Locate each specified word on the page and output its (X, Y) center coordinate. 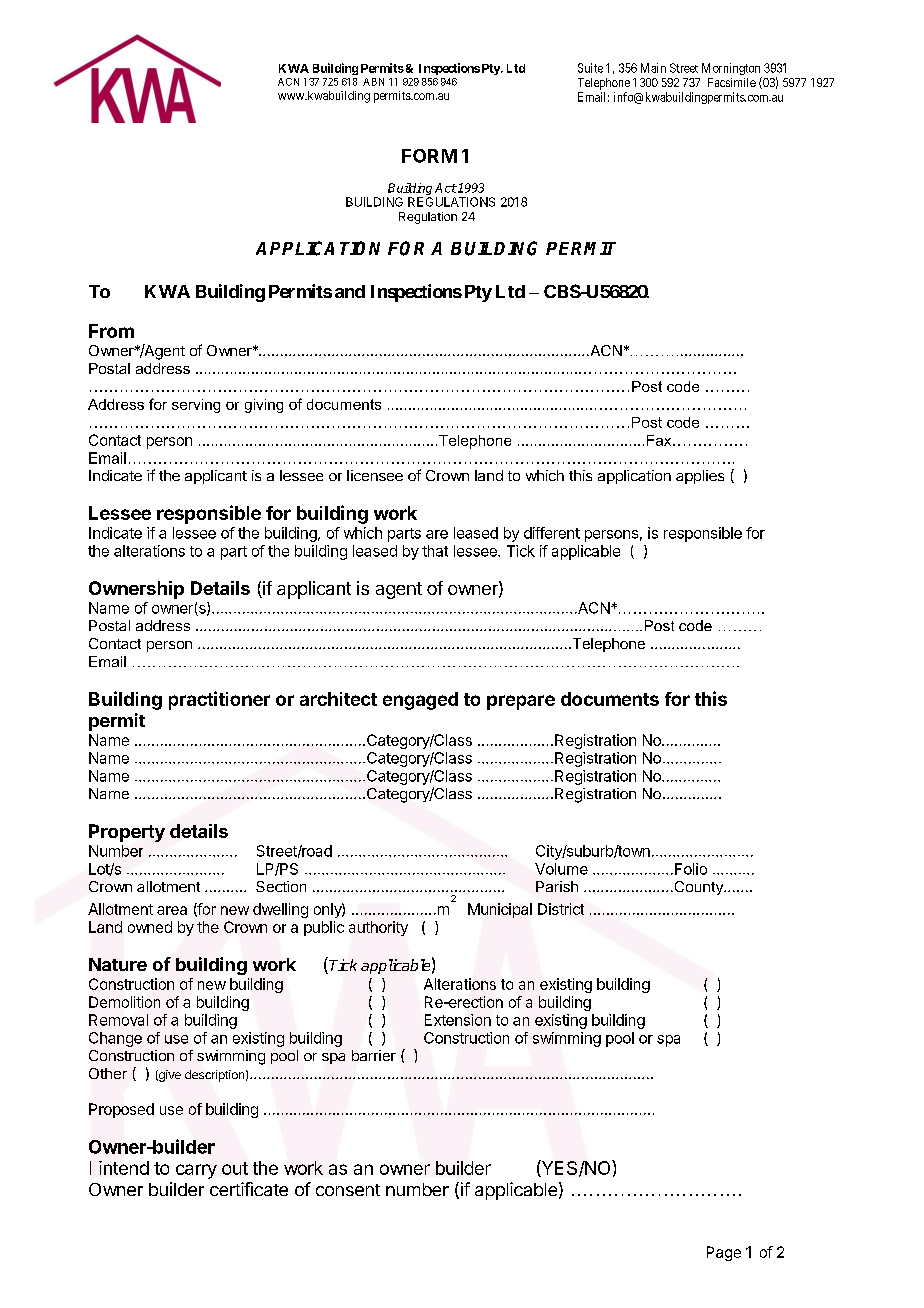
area (172, 910)
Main (653, 68)
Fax (660, 440)
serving (196, 406)
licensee (375, 475)
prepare (521, 702)
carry (196, 1171)
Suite (590, 68)
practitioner (219, 700)
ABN (373, 82)
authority (378, 928)
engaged (420, 701)
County (698, 888)
